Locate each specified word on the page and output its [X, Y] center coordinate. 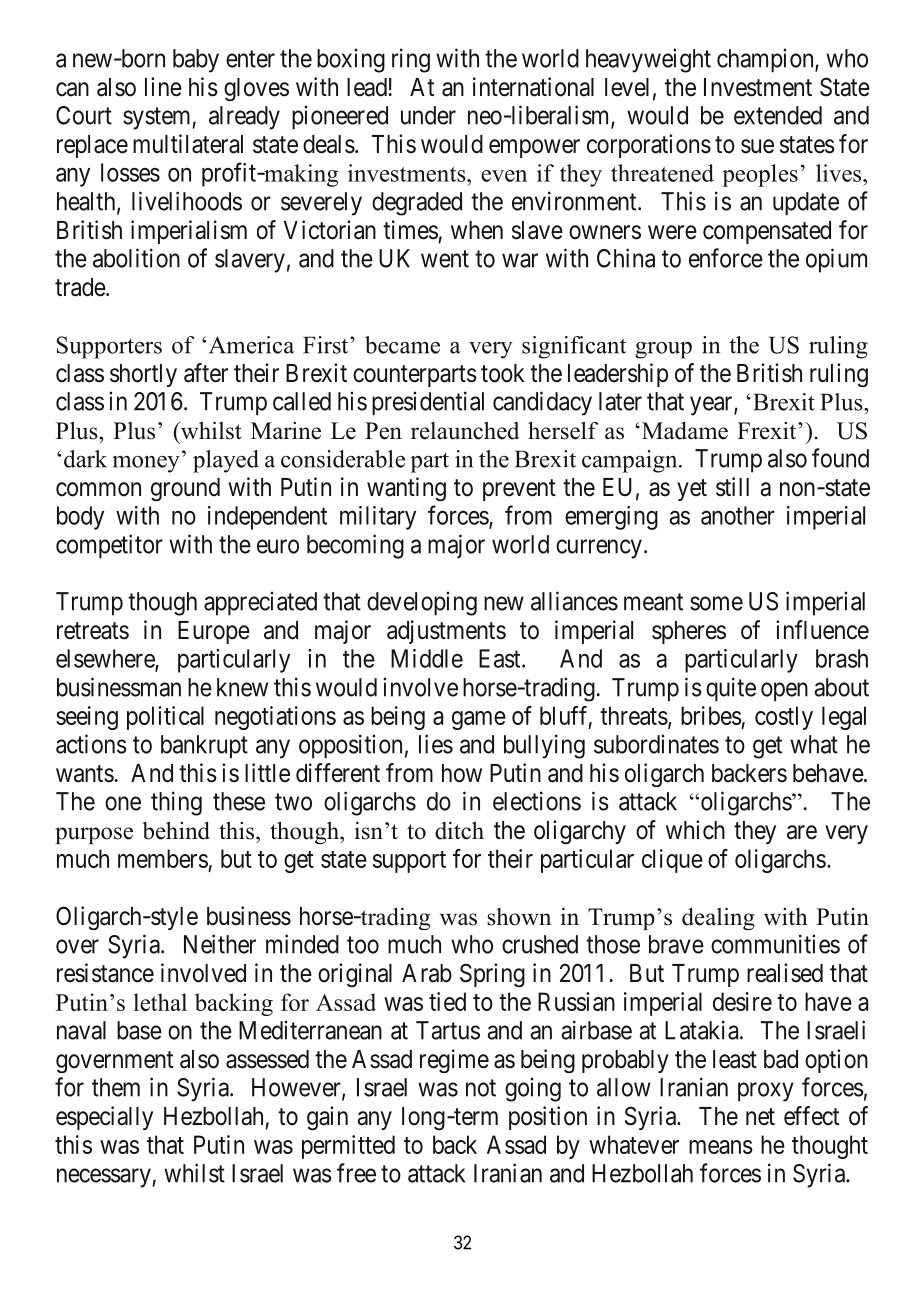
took [503, 373]
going [533, 1089]
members [163, 858]
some [716, 603]
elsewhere [106, 659]
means [721, 1147]
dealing [718, 918]
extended [778, 115]
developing [422, 603]
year [712, 406]
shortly [143, 375]
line [163, 87]
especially [104, 1118]
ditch [459, 831]
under [428, 115]
